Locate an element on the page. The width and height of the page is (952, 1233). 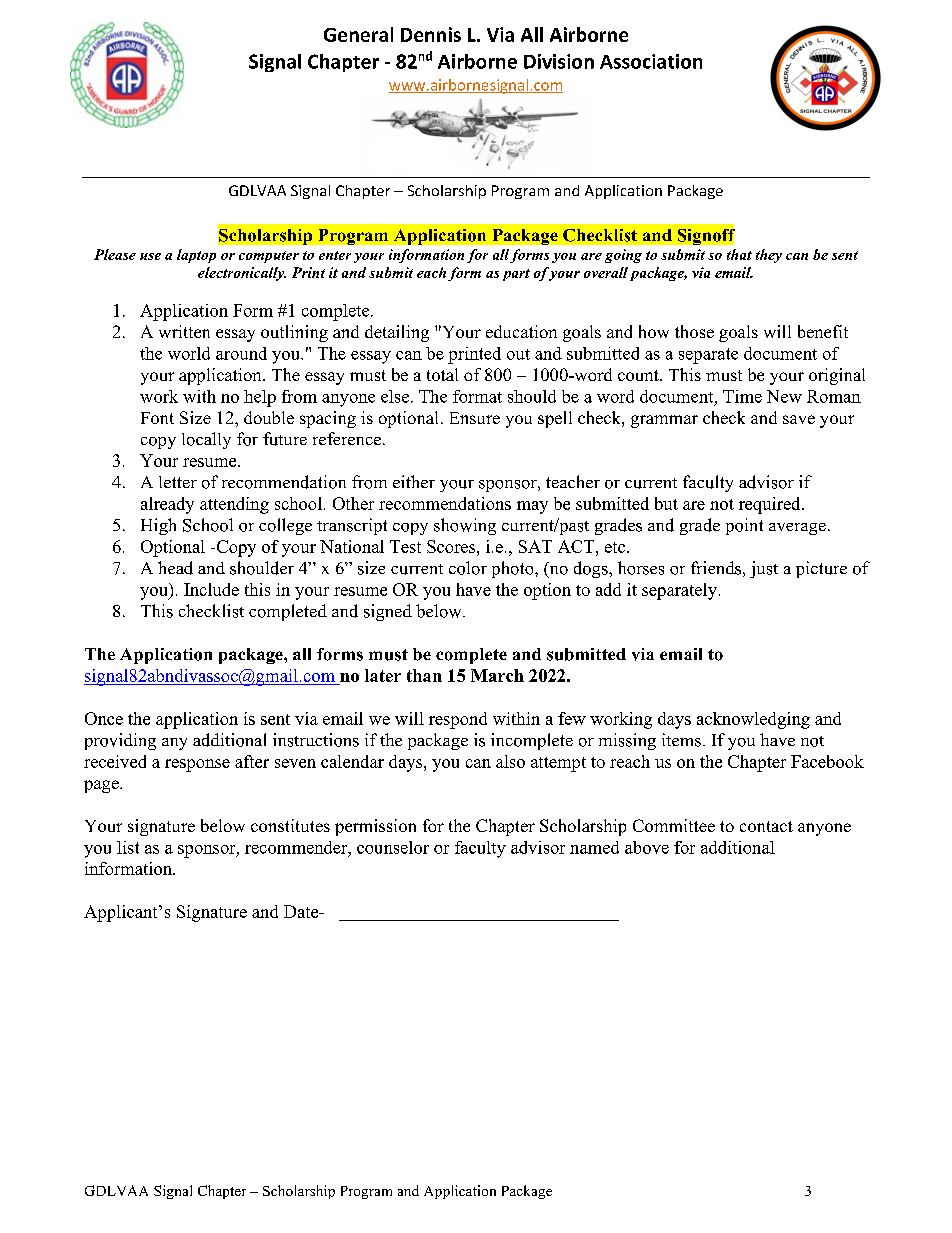
counselor is located at coordinates (393, 847).
